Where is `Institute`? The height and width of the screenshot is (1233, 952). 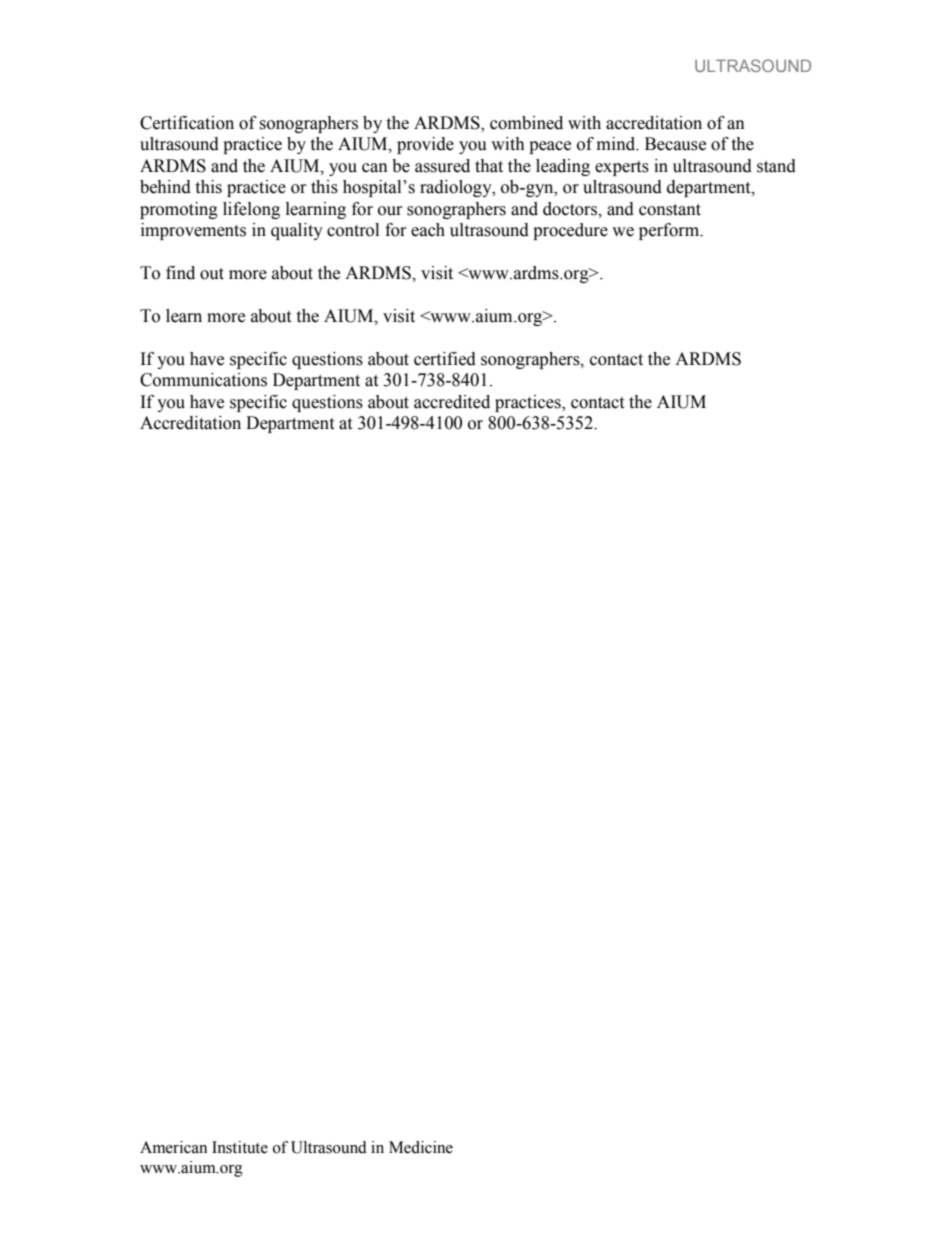
Institute is located at coordinates (240, 1147).
